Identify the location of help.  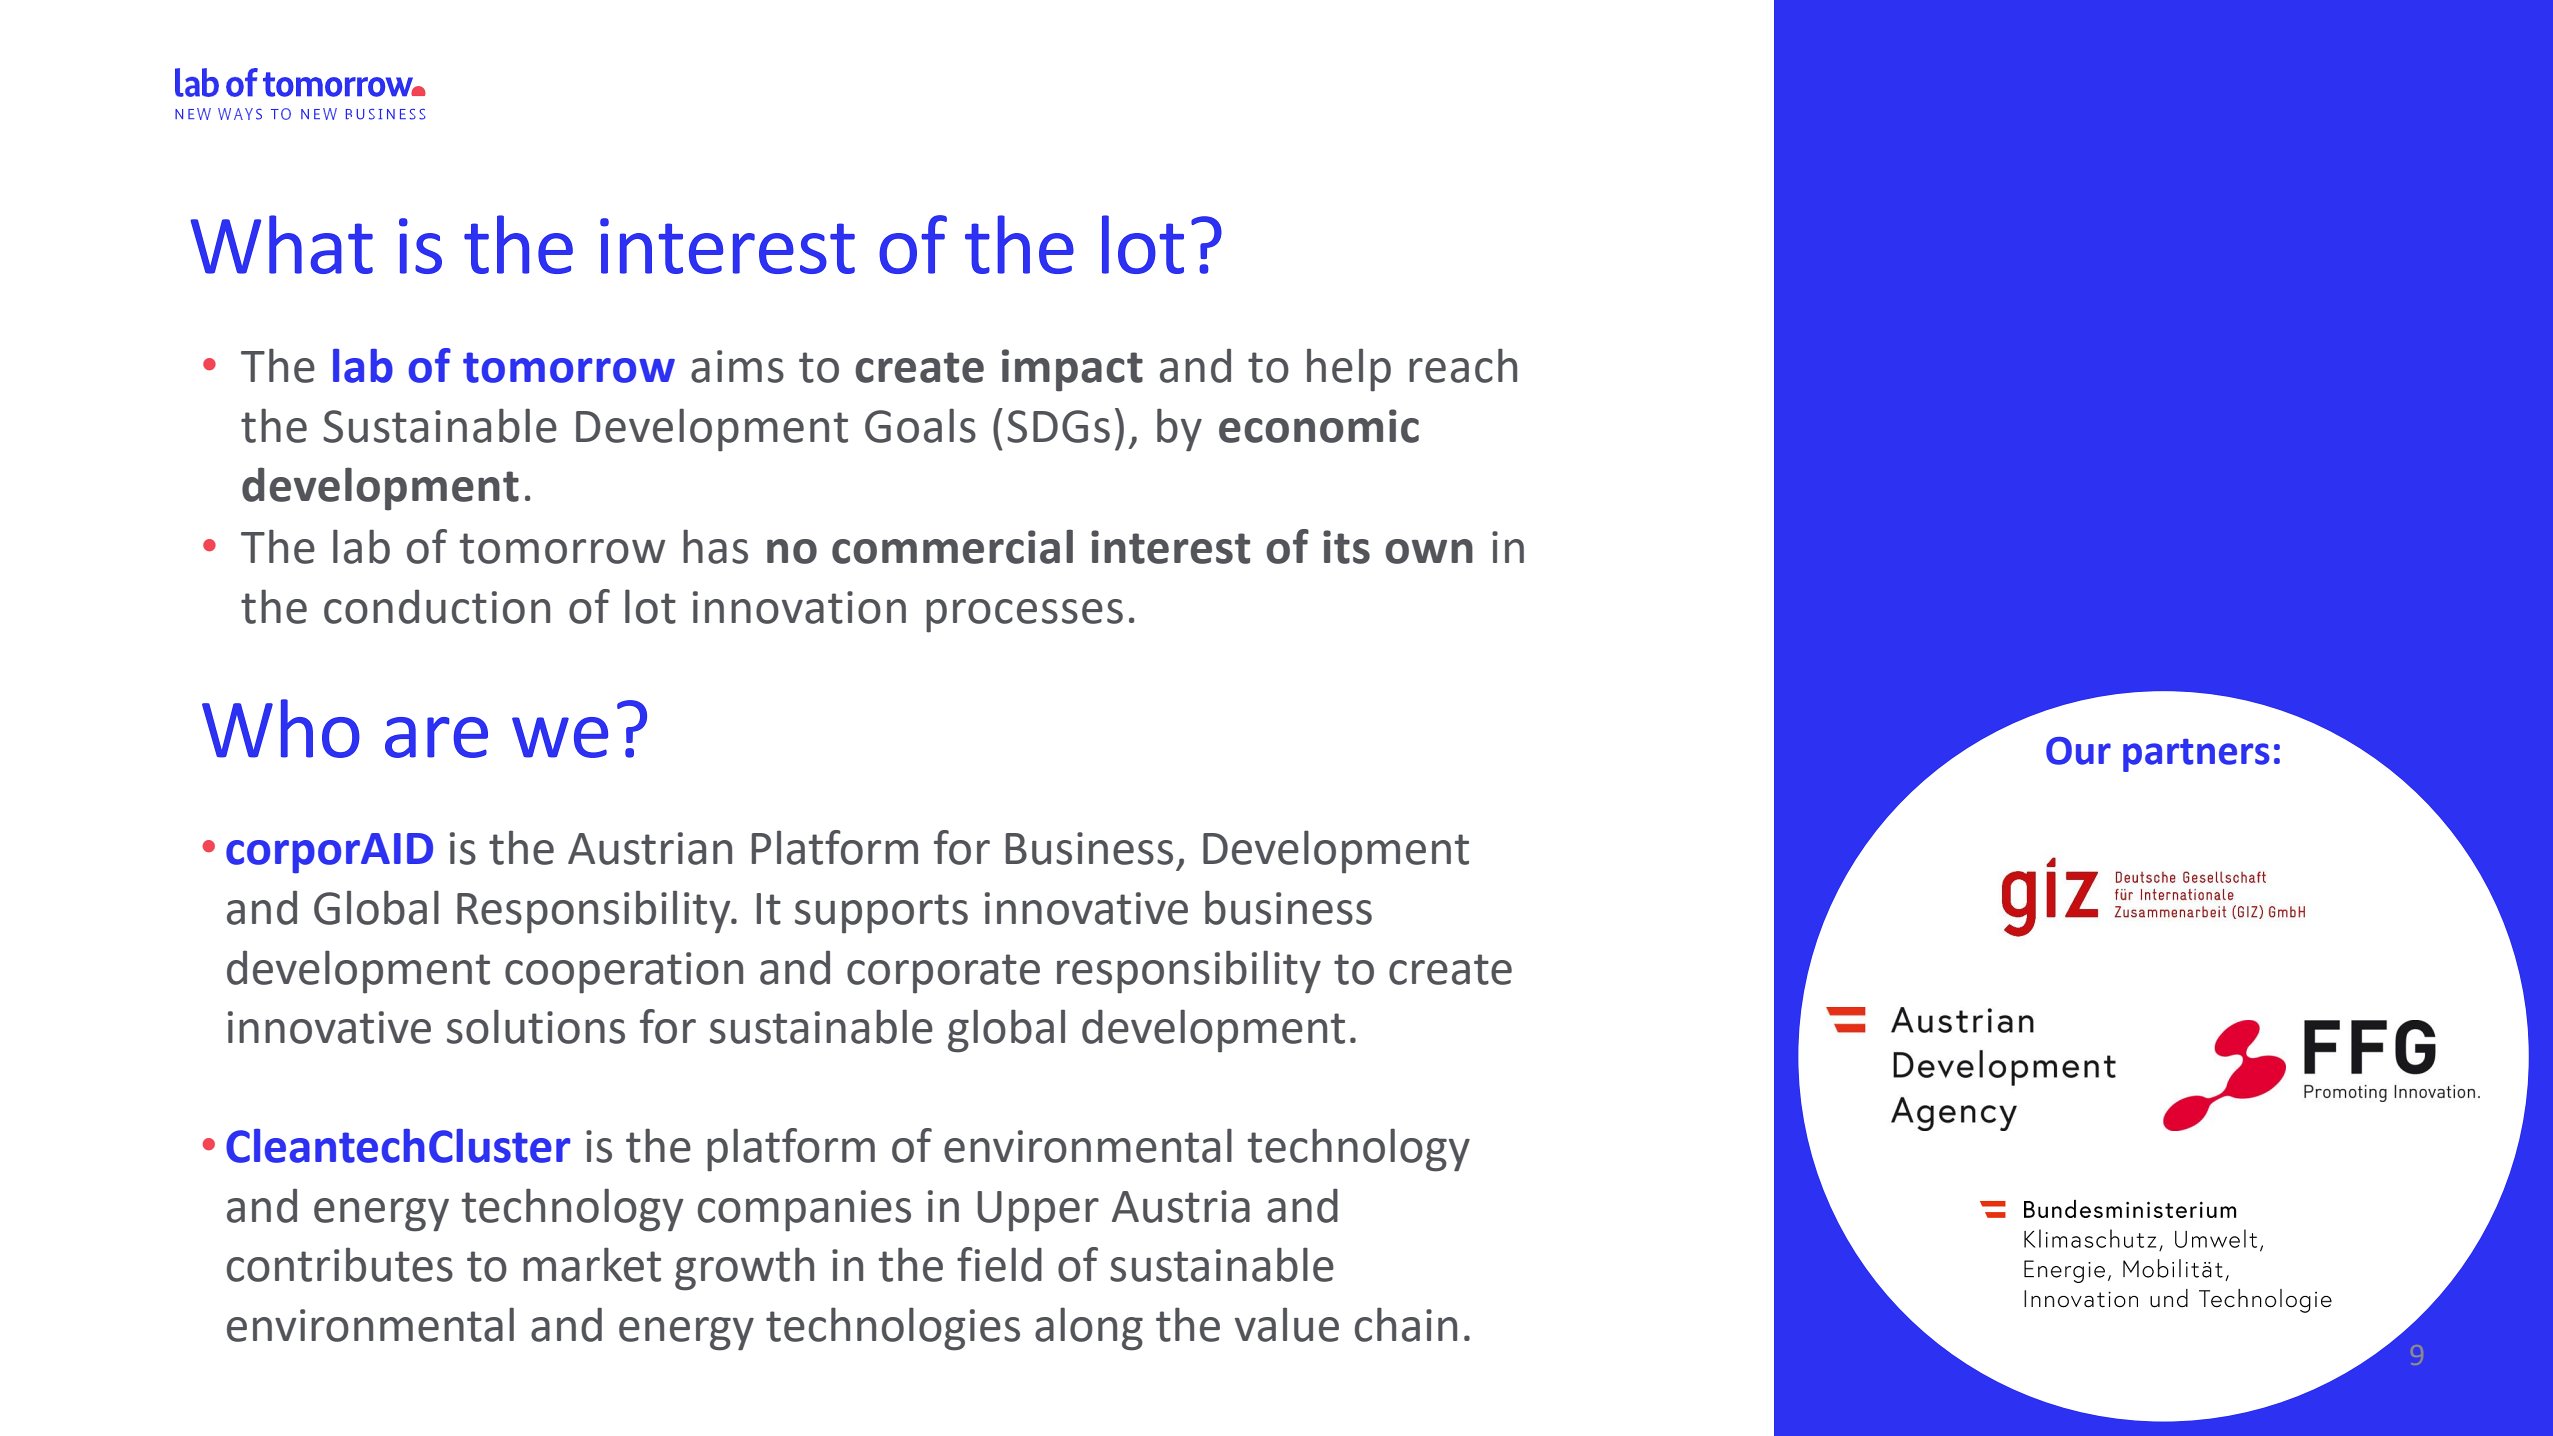
(1349, 370).
